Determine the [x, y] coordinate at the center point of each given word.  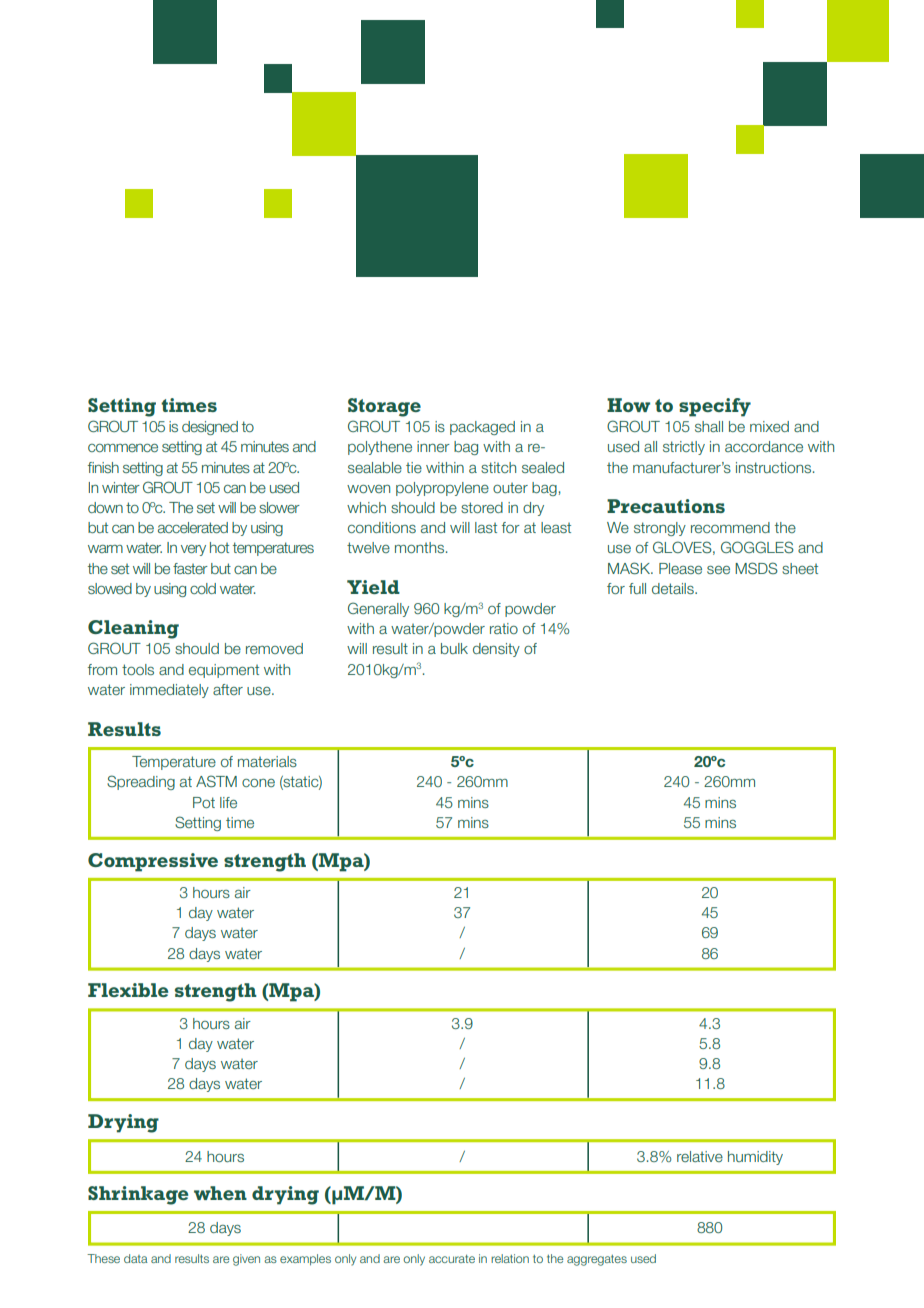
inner [433, 446]
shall [709, 426]
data [136, 1258]
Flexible [128, 990]
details [674, 588]
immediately [169, 691]
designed [210, 428]
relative [700, 1156]
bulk [454, 648]
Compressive [153, 862]
